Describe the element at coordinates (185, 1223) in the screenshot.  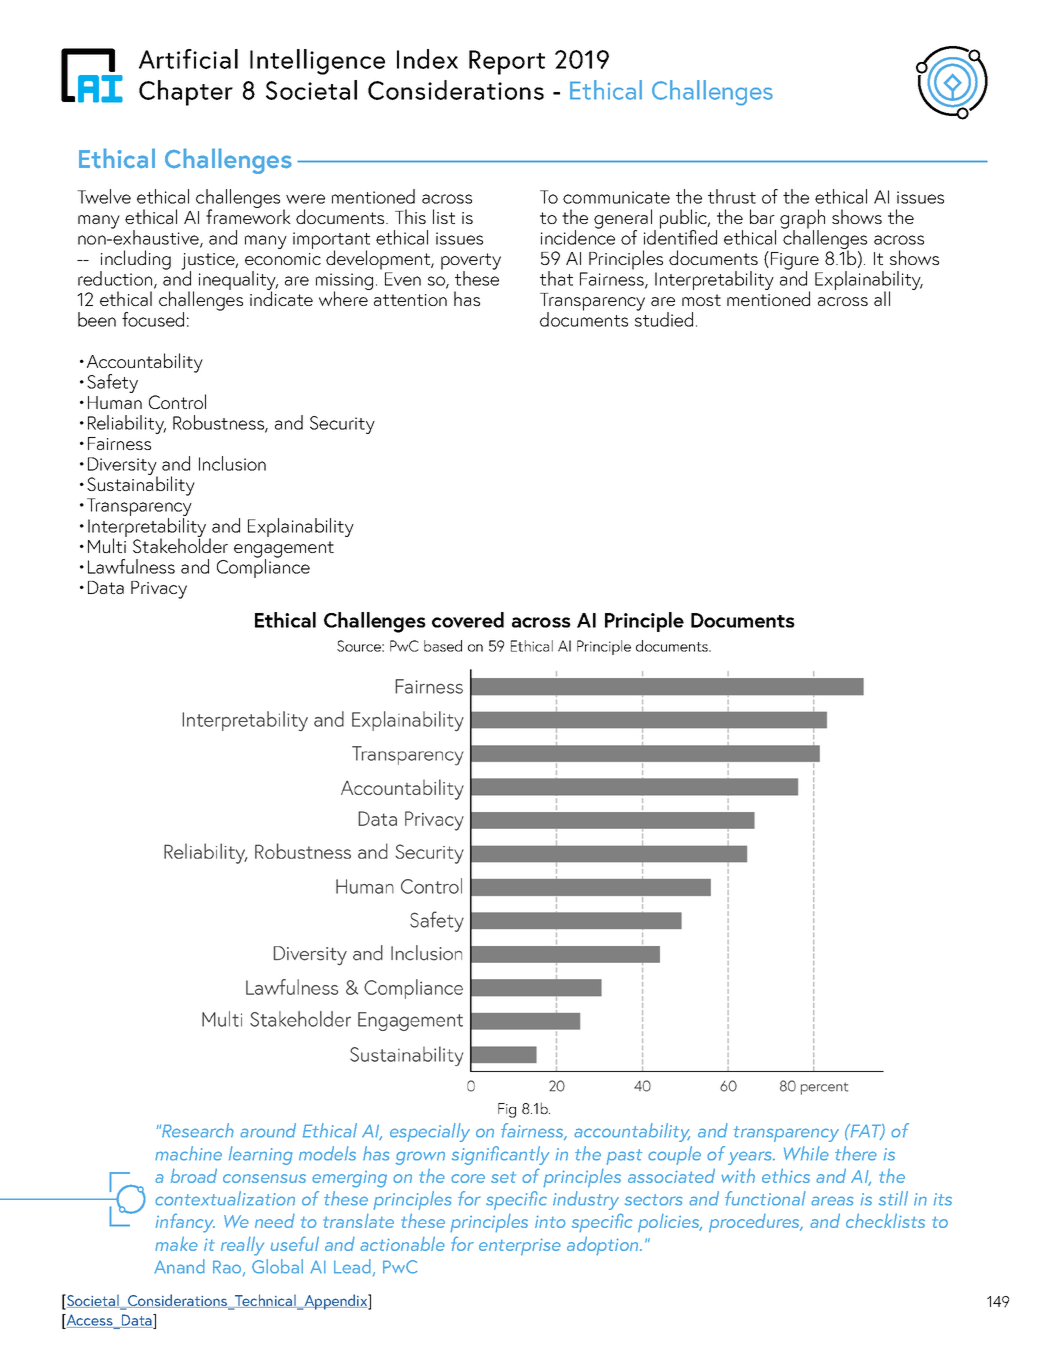
I see `infancy` at that location.
